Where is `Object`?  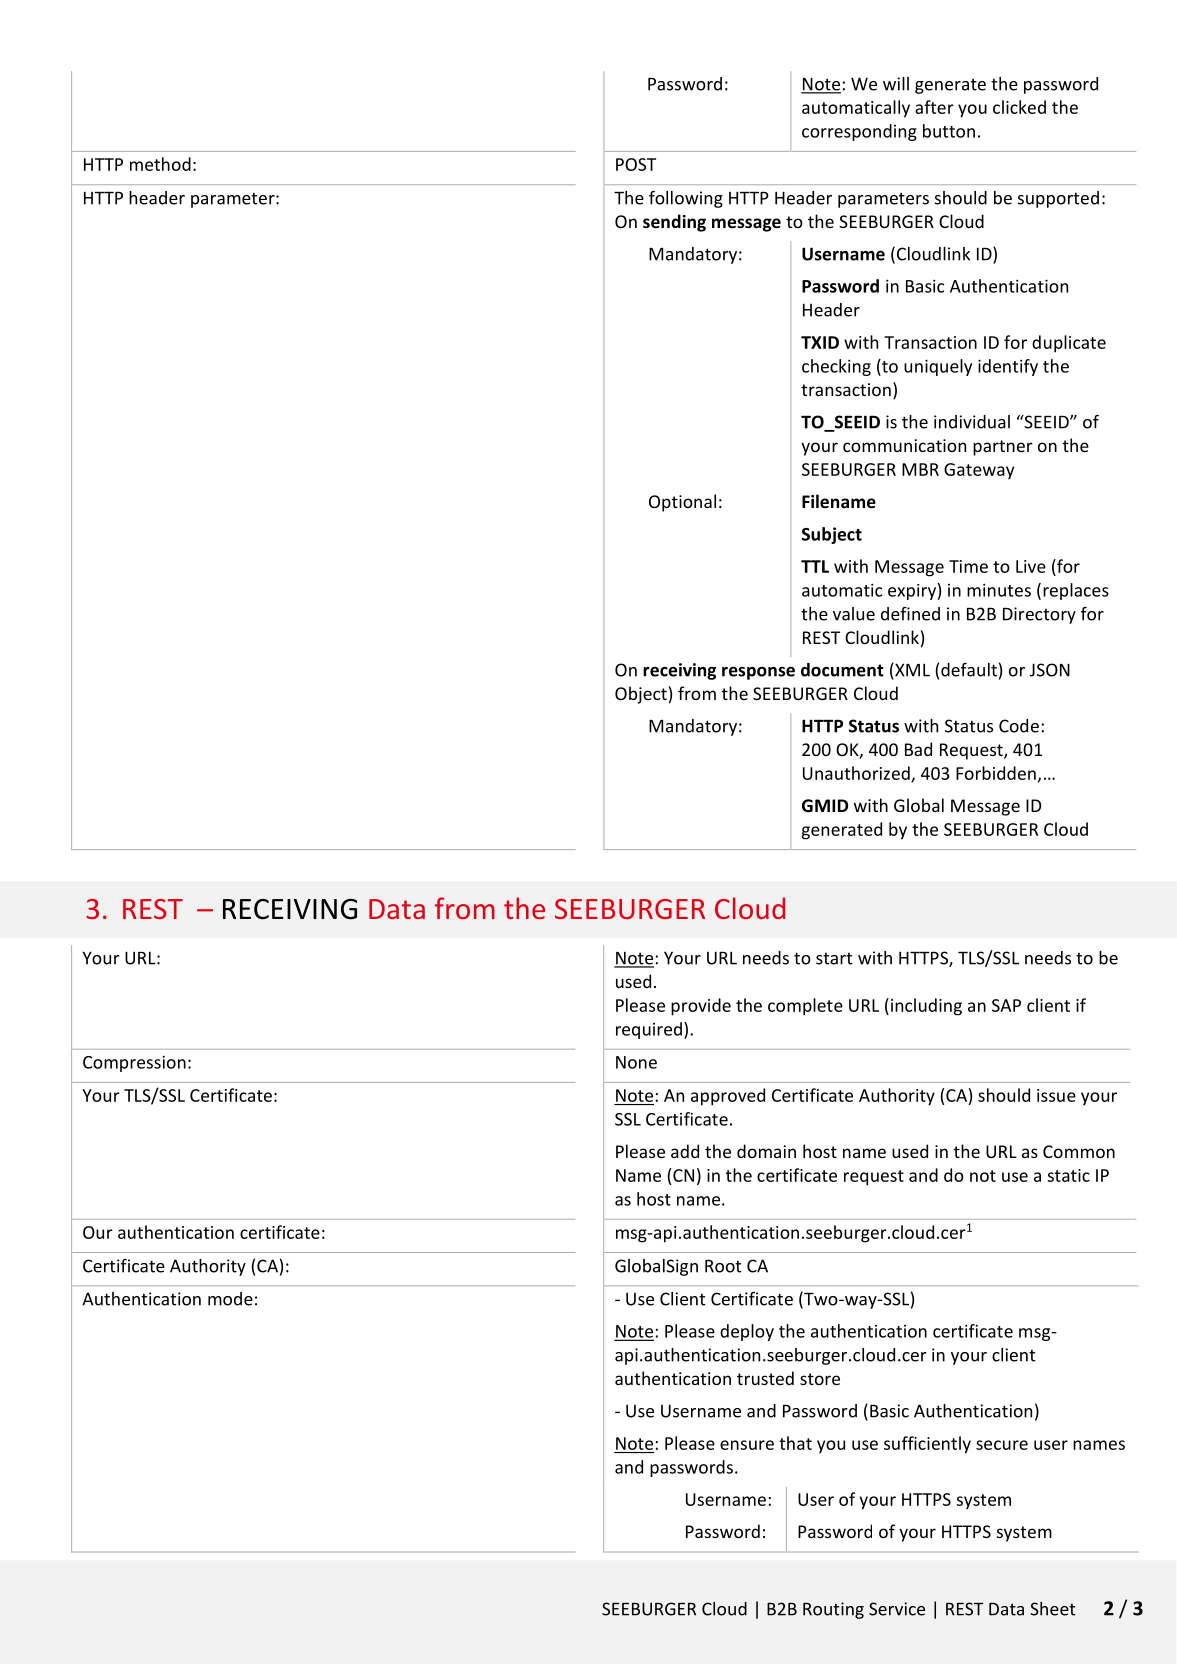
Object is located at coordinates (641, 695).
